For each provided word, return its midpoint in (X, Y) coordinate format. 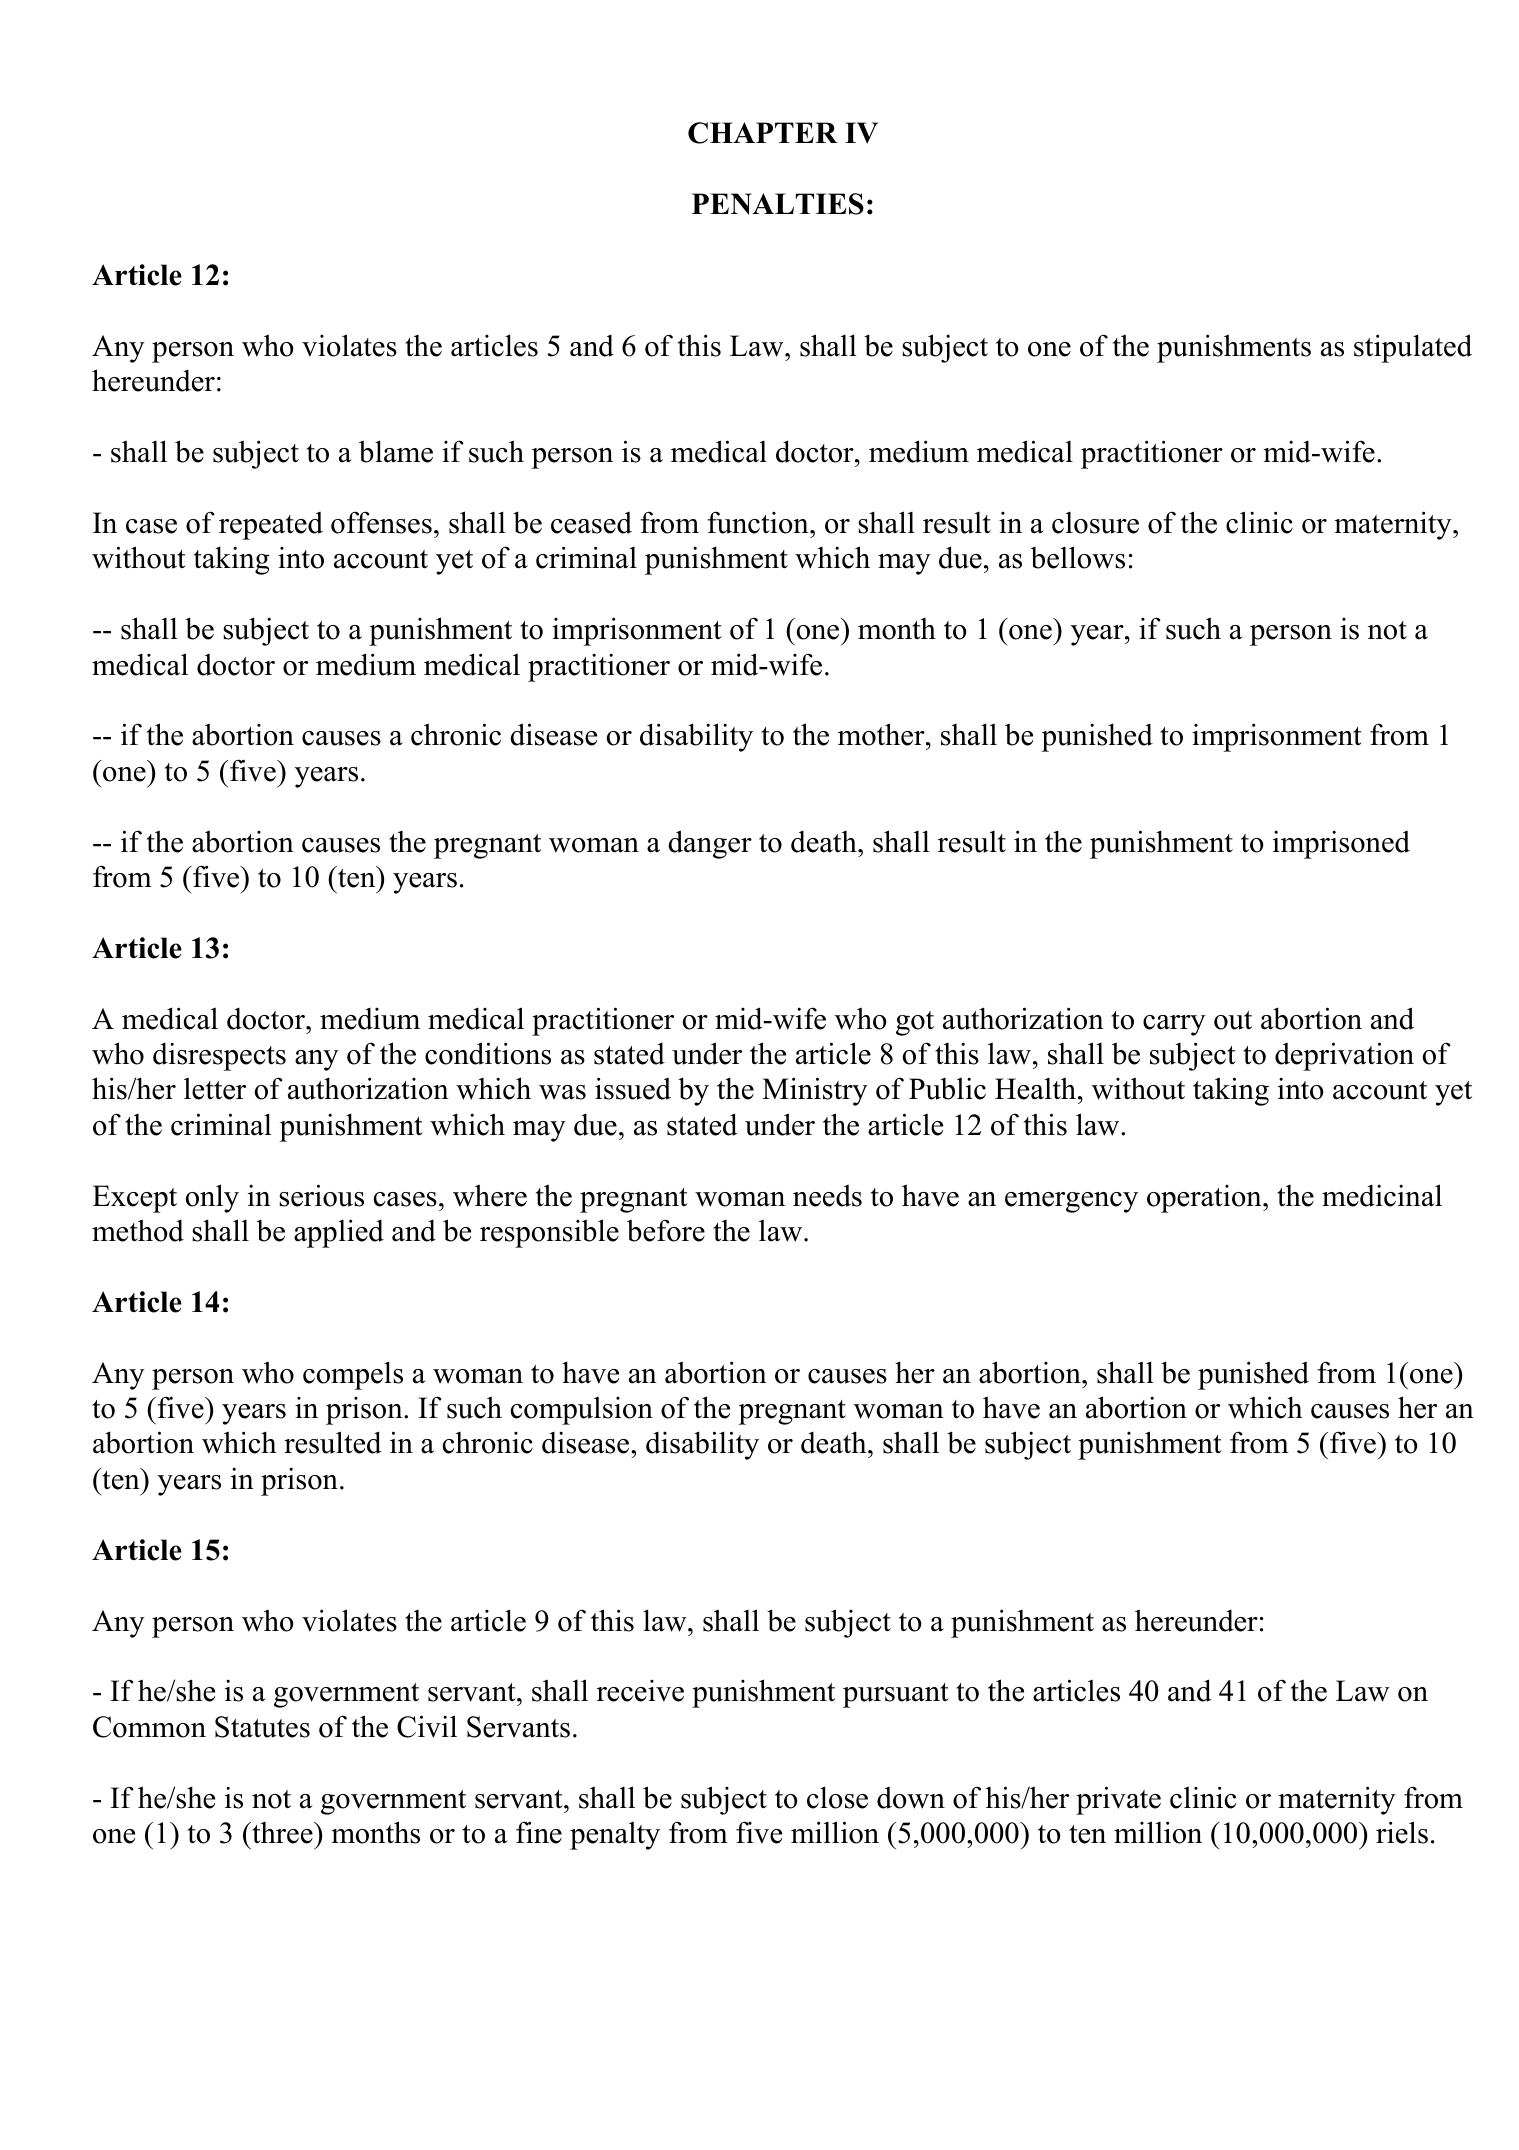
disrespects (219, 1056)
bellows (1078, 557)
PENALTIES (778, 204)
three (282, 1833)
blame (396, 451)
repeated (271, 526)
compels (353, 1375)
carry (1174, 1025)
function (759, 522)
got (915, 1023)
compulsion (582, 1411)
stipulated (1413, 348)
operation (1205, 1199)
